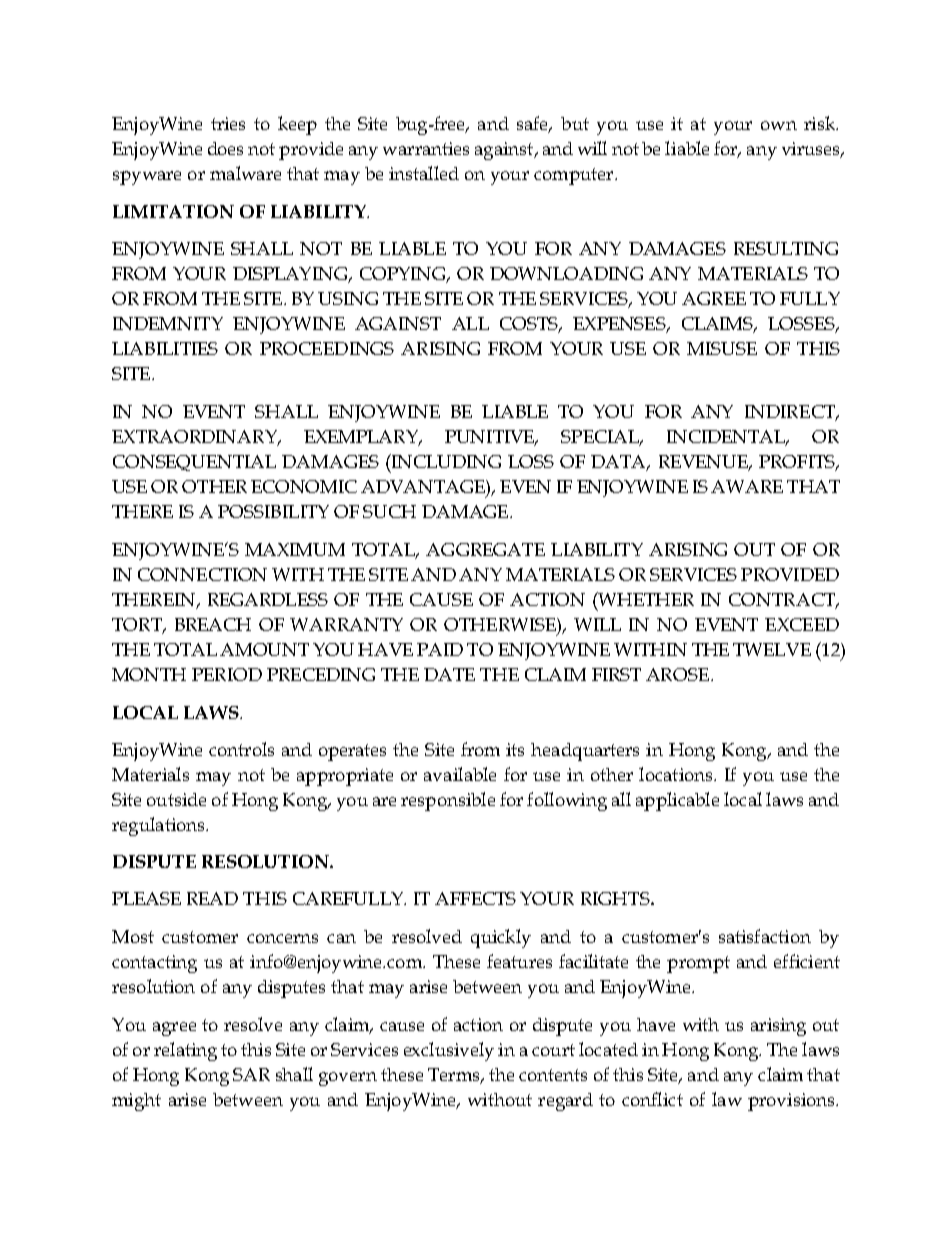  I want to click on PUNITIVE, so click(491, 438).
